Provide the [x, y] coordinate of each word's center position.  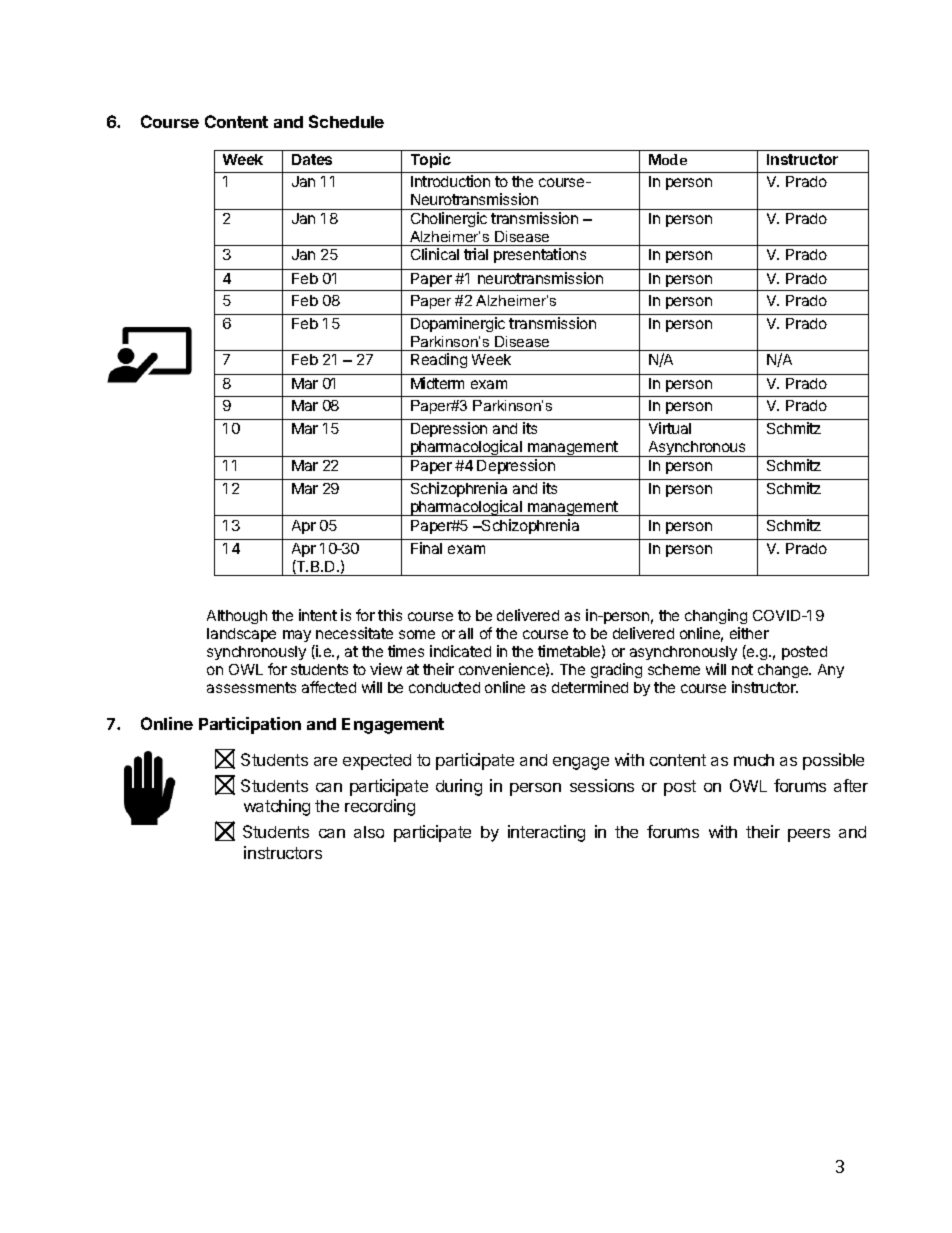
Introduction [450, 181]
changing [716, 618]
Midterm [437, 383]
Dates [312, 159]
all [466, 633]
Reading [439, 360]
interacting [546, 833]
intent [318, 615]
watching [277, 807]
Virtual [670, 428]
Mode [668, 159]
